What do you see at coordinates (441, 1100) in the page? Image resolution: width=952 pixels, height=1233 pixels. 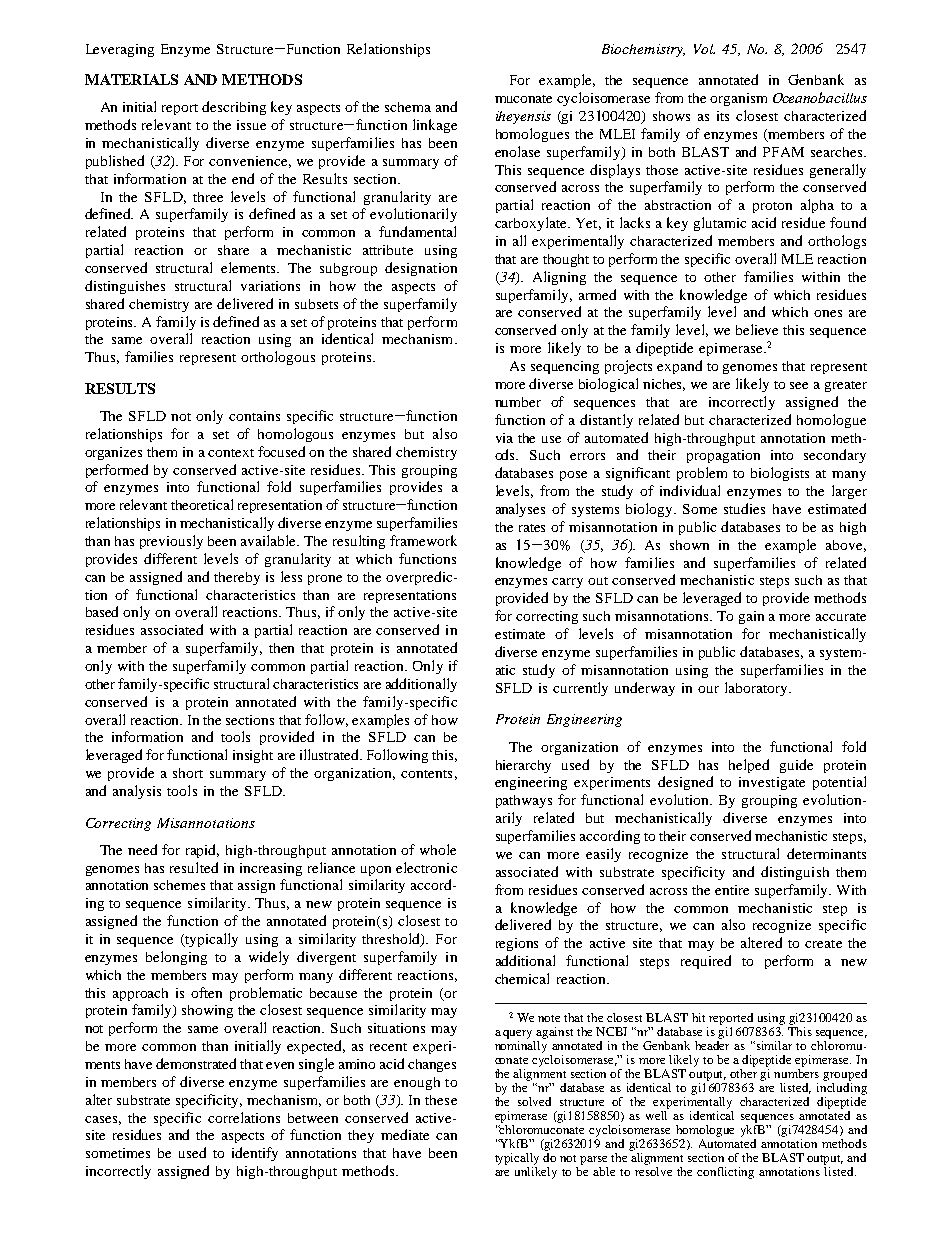 I see `these` at bounding box center [441, 1100].
